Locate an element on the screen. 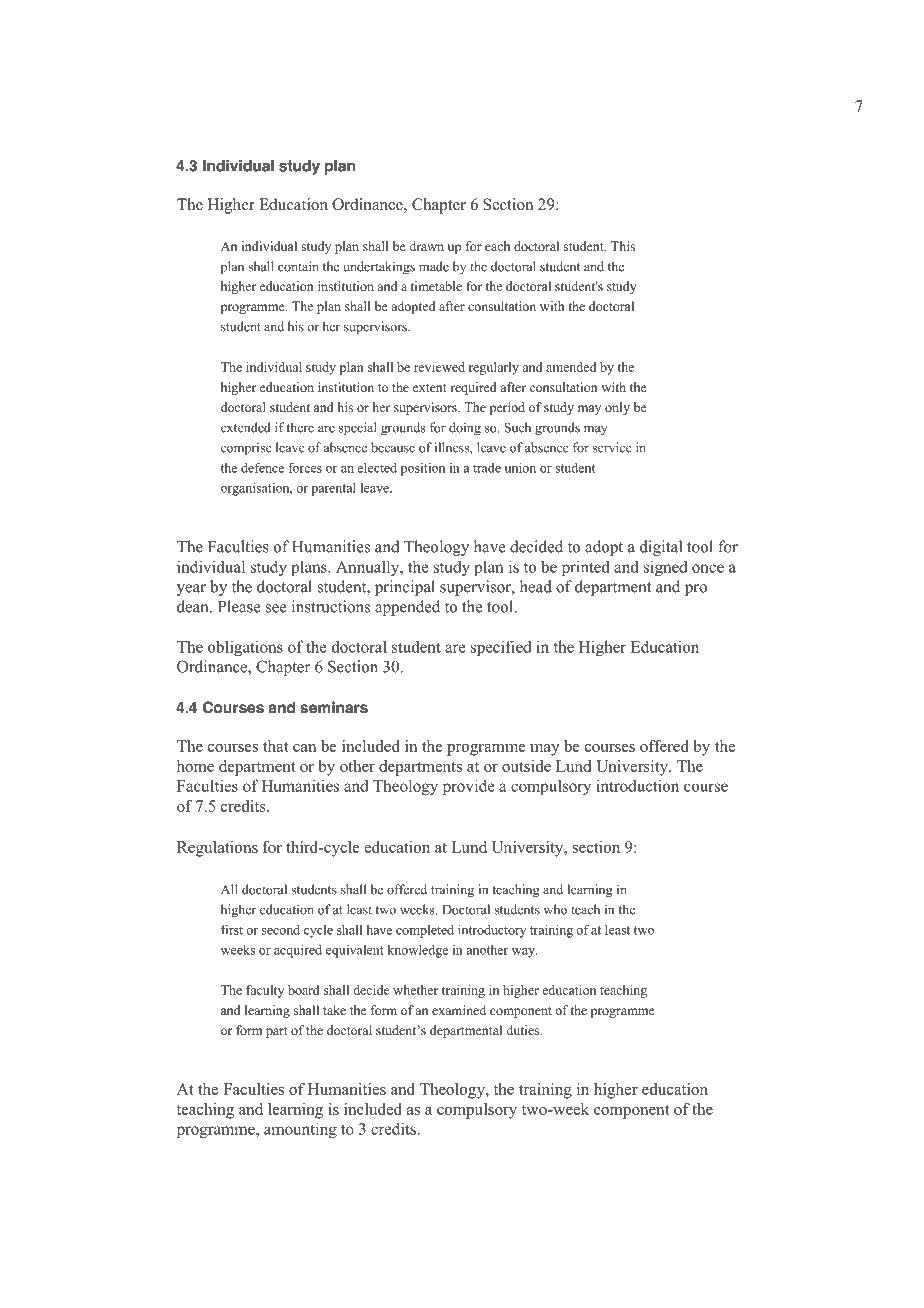  amounting is located at coordinates (300, 1130).
